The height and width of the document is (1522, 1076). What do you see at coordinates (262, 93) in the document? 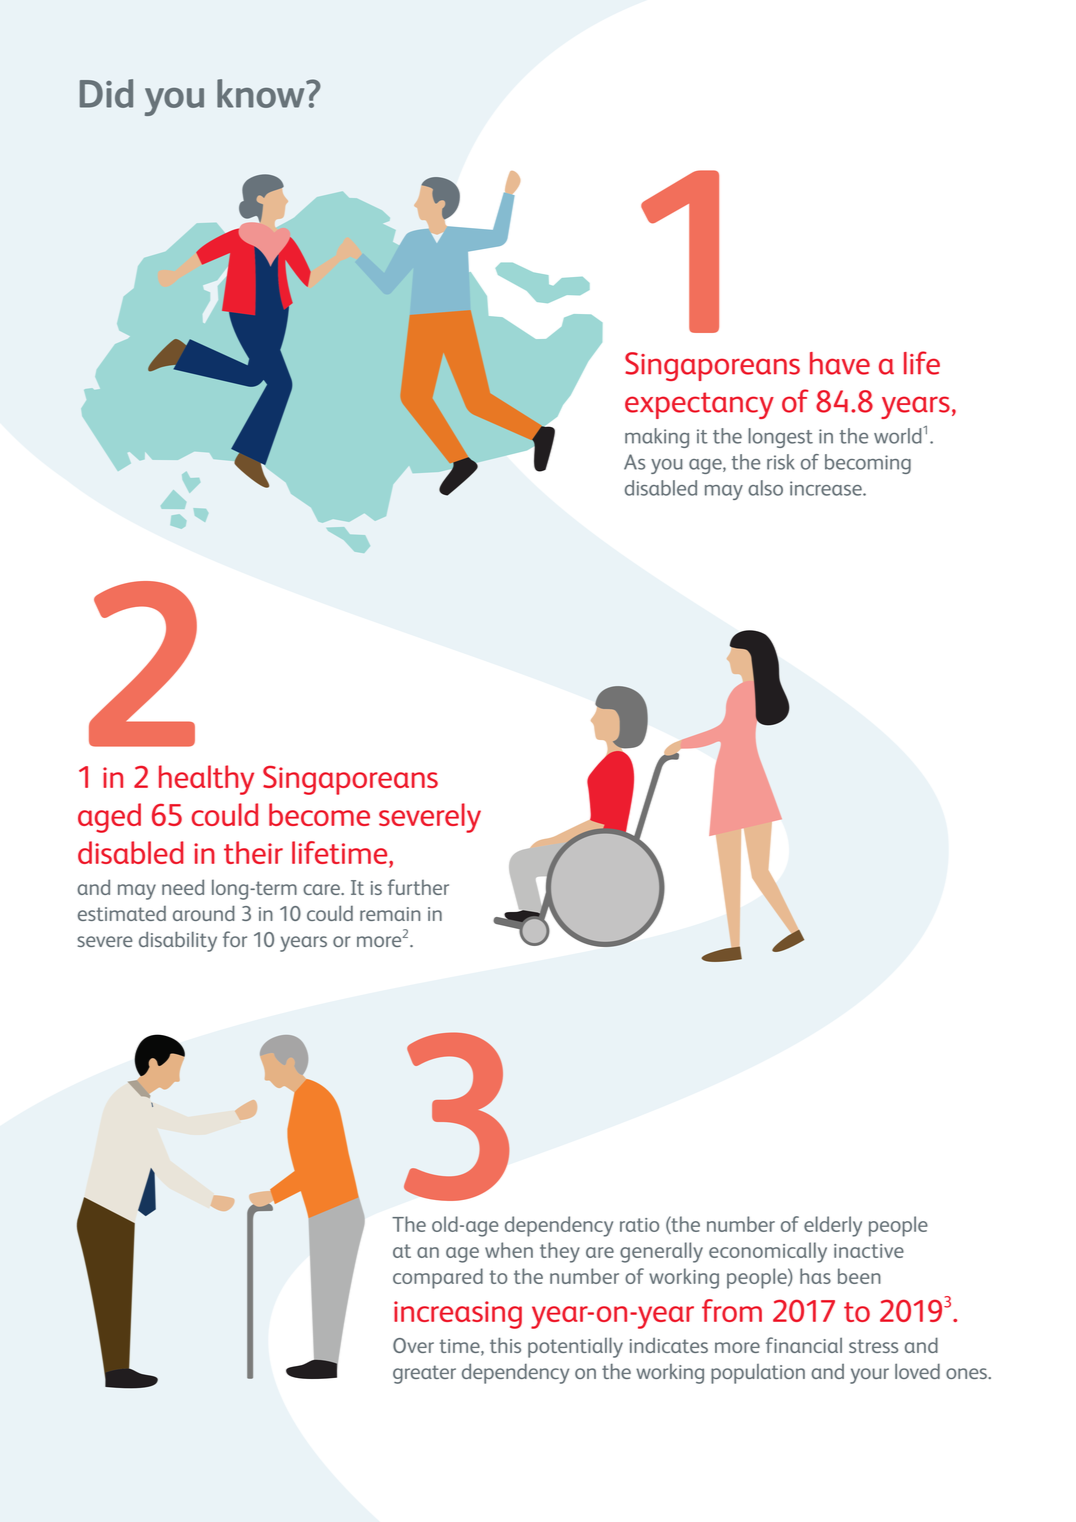
I see `know` at bounding box center [262, 93].
